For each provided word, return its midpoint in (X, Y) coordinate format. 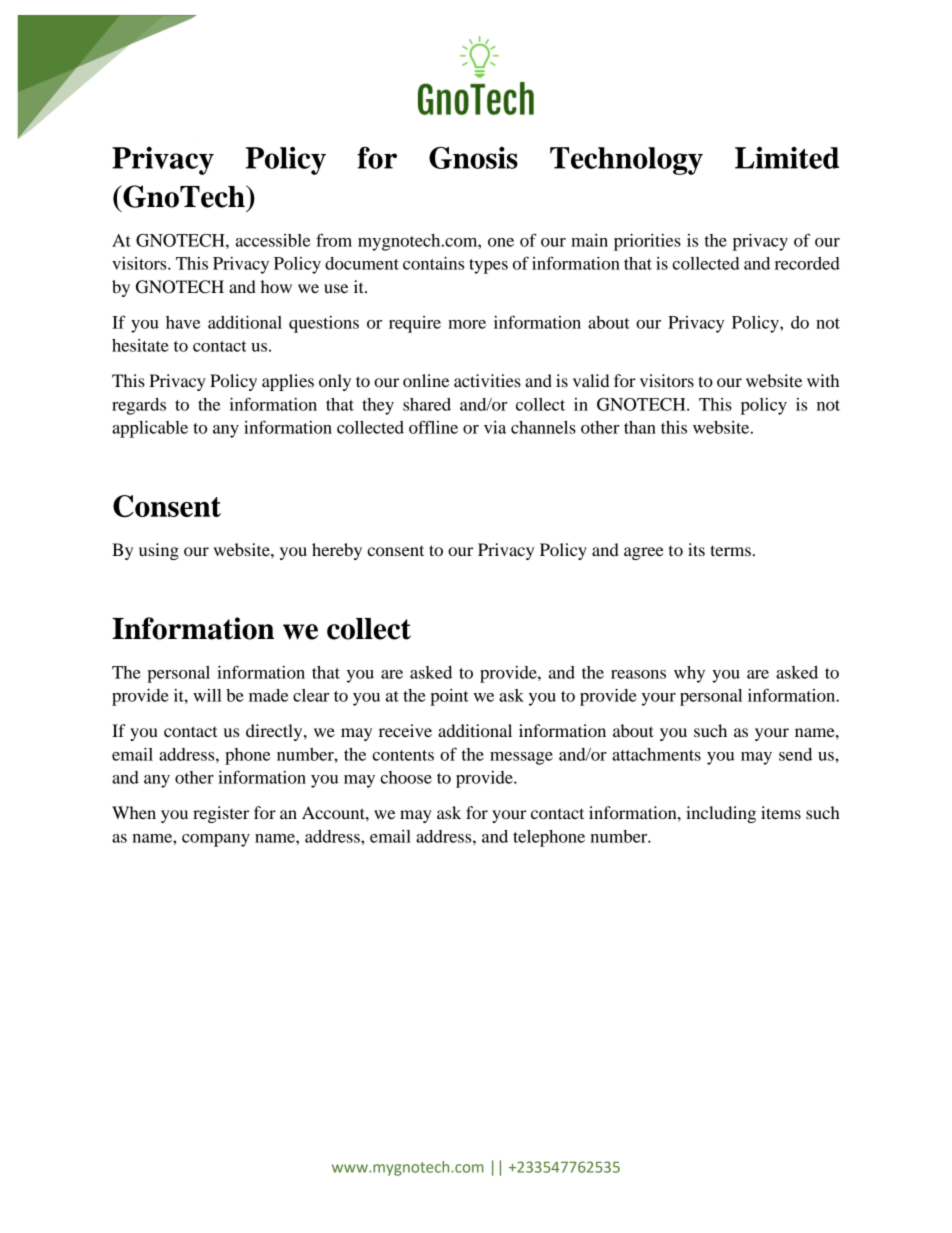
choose (406, 777)
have (183, 322)
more (467, 324)
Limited (787, 158)
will (207, 695)
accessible (273, 240)
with (823, 380)
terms (730, 550)
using (159, 551)
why (689, 674)
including (721, 814)
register (221, 814)
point (449, 697)
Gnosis (473, 158)
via (495, 427)
